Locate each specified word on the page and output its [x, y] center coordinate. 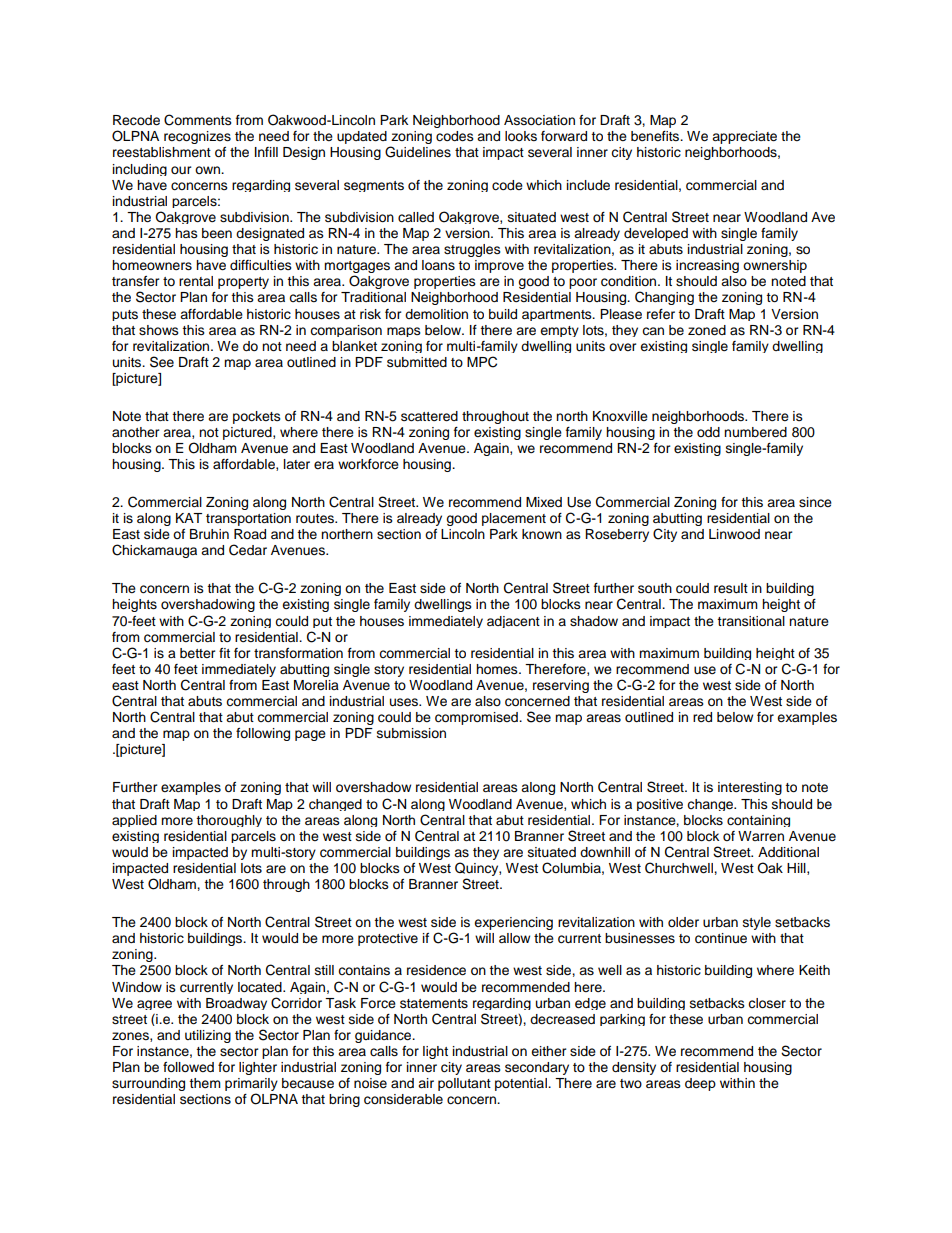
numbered [755, 432]
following [263, 734]
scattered [429, 416]
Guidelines [418, 152]
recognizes [197, 137]
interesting [750, 788]
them [205, 1083]
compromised [477, 718]
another [136, 432]
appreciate [744, 137]
